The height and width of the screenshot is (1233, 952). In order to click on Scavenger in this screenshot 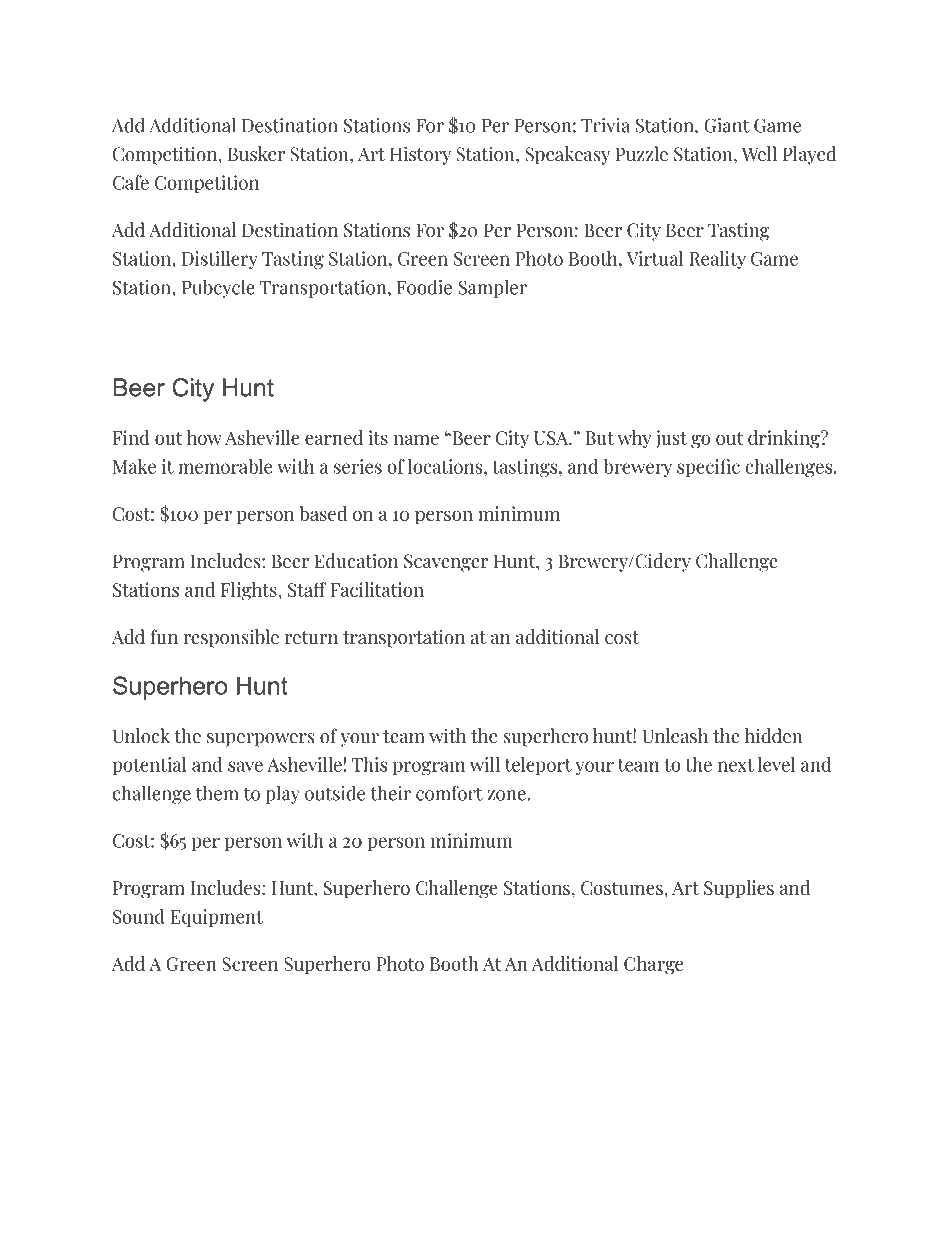, I will do `click(446, 563)`.
